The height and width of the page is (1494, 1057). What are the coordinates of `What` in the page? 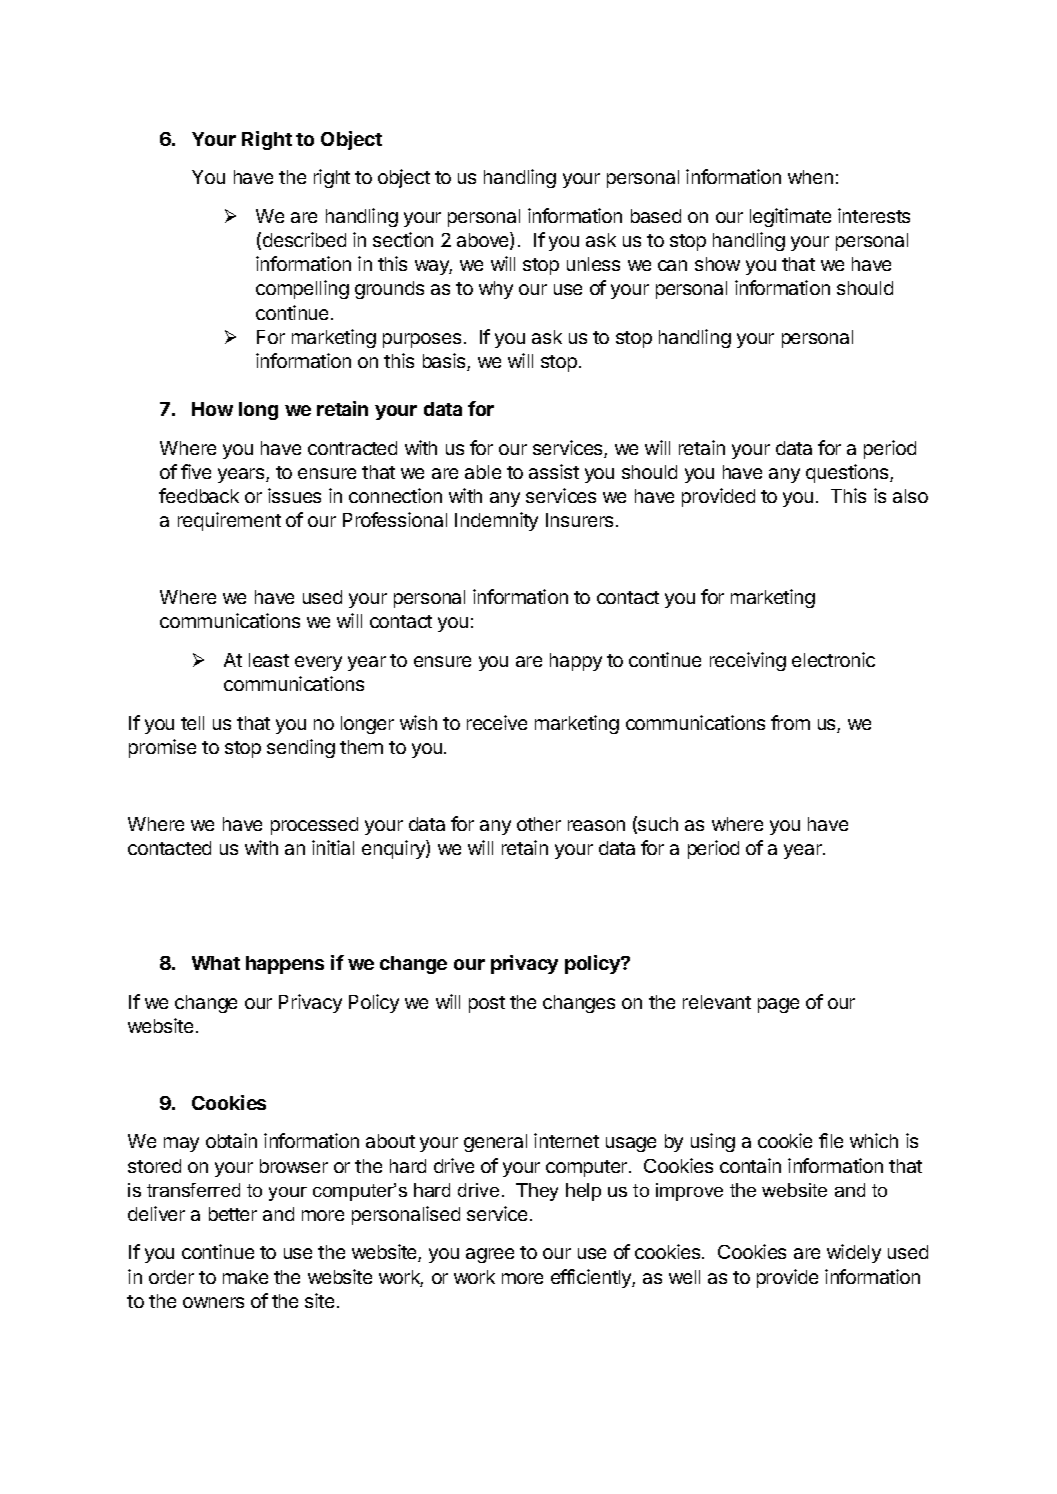 It's located at (216, 963).
